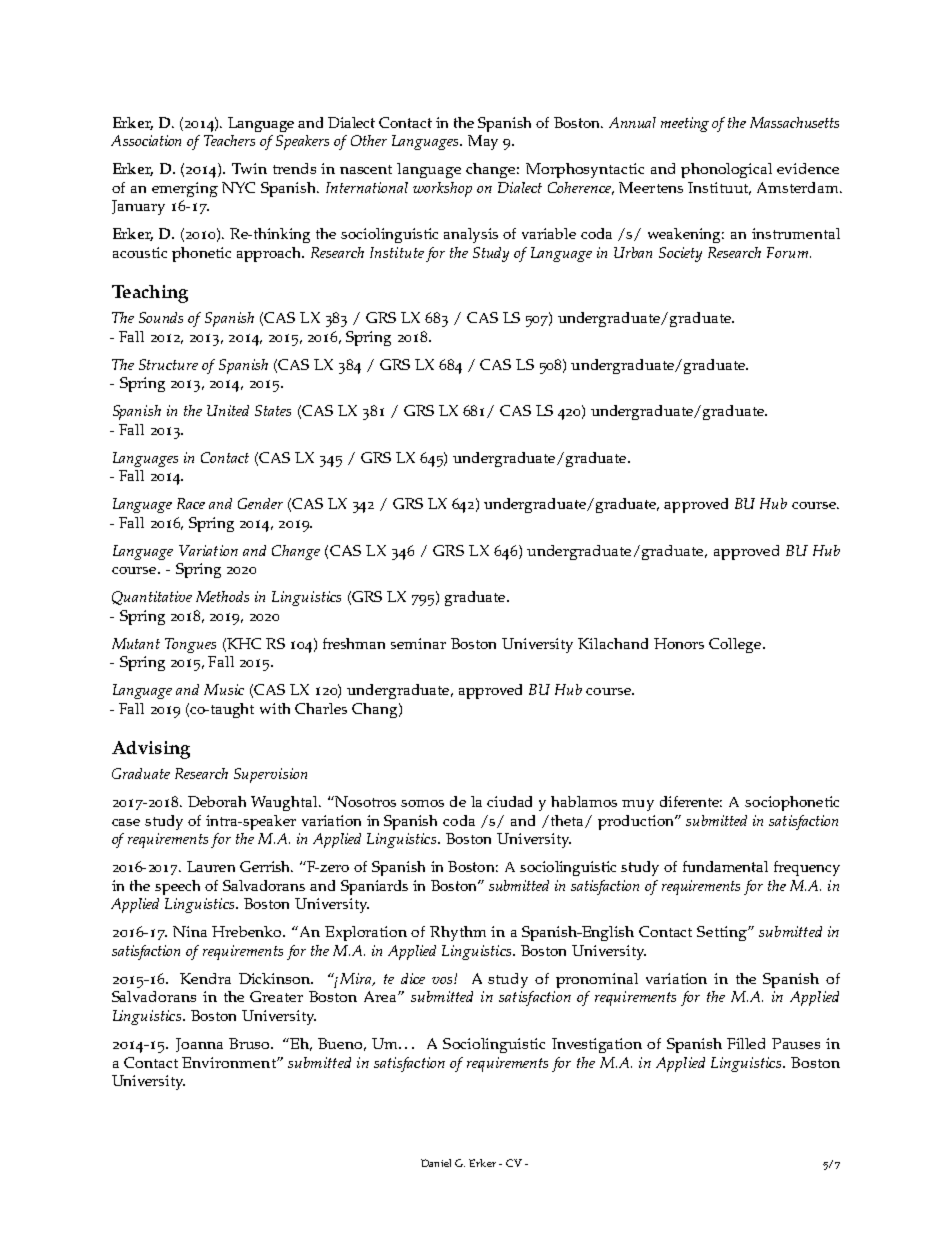  What do you see at coordinates (273, 410) in the image?
I see `States` at bounding box center [273, 410].
